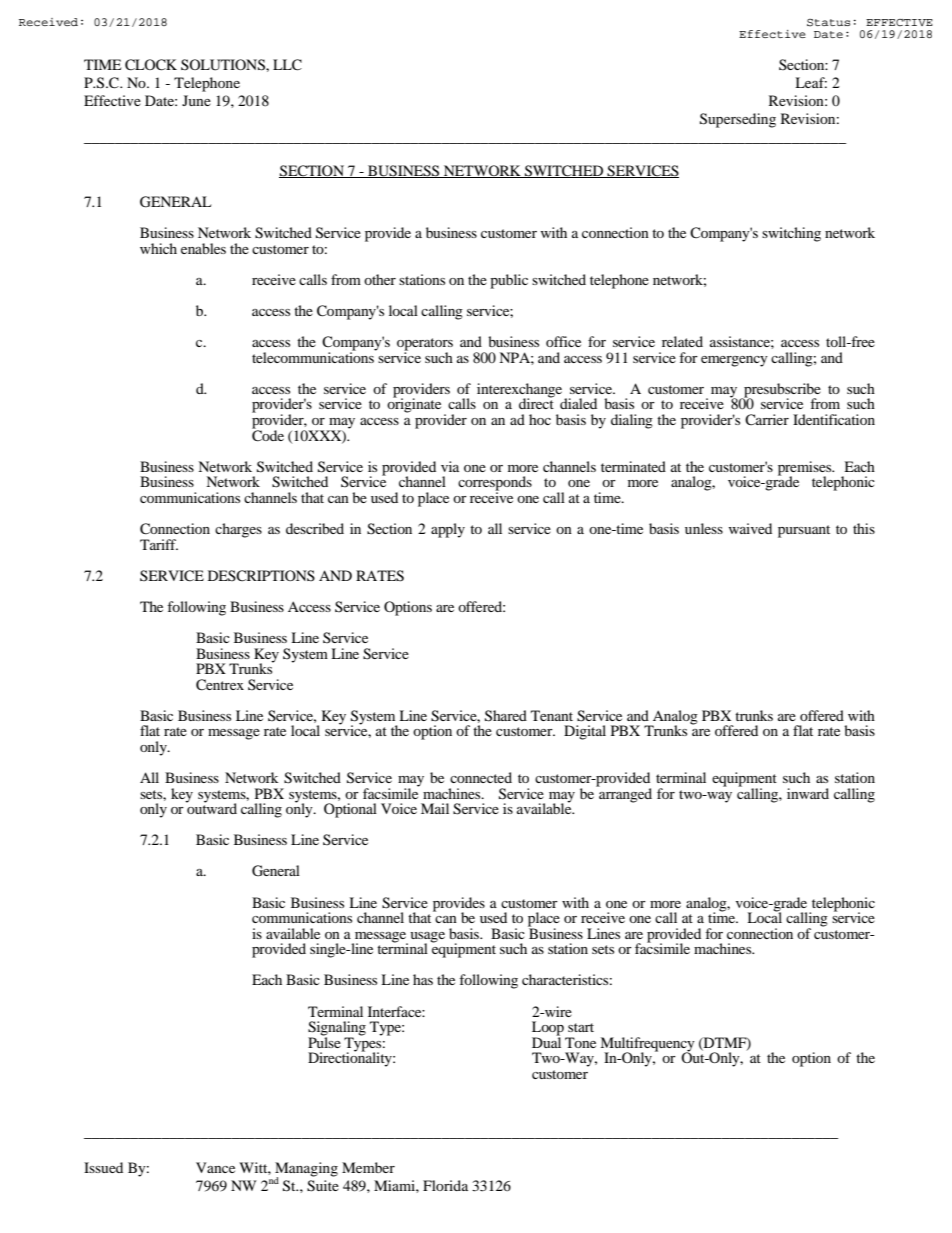  What do you see at coordinates (215, 1167) in the image?
I see `Vance` at bounding box center [215, 1167].
